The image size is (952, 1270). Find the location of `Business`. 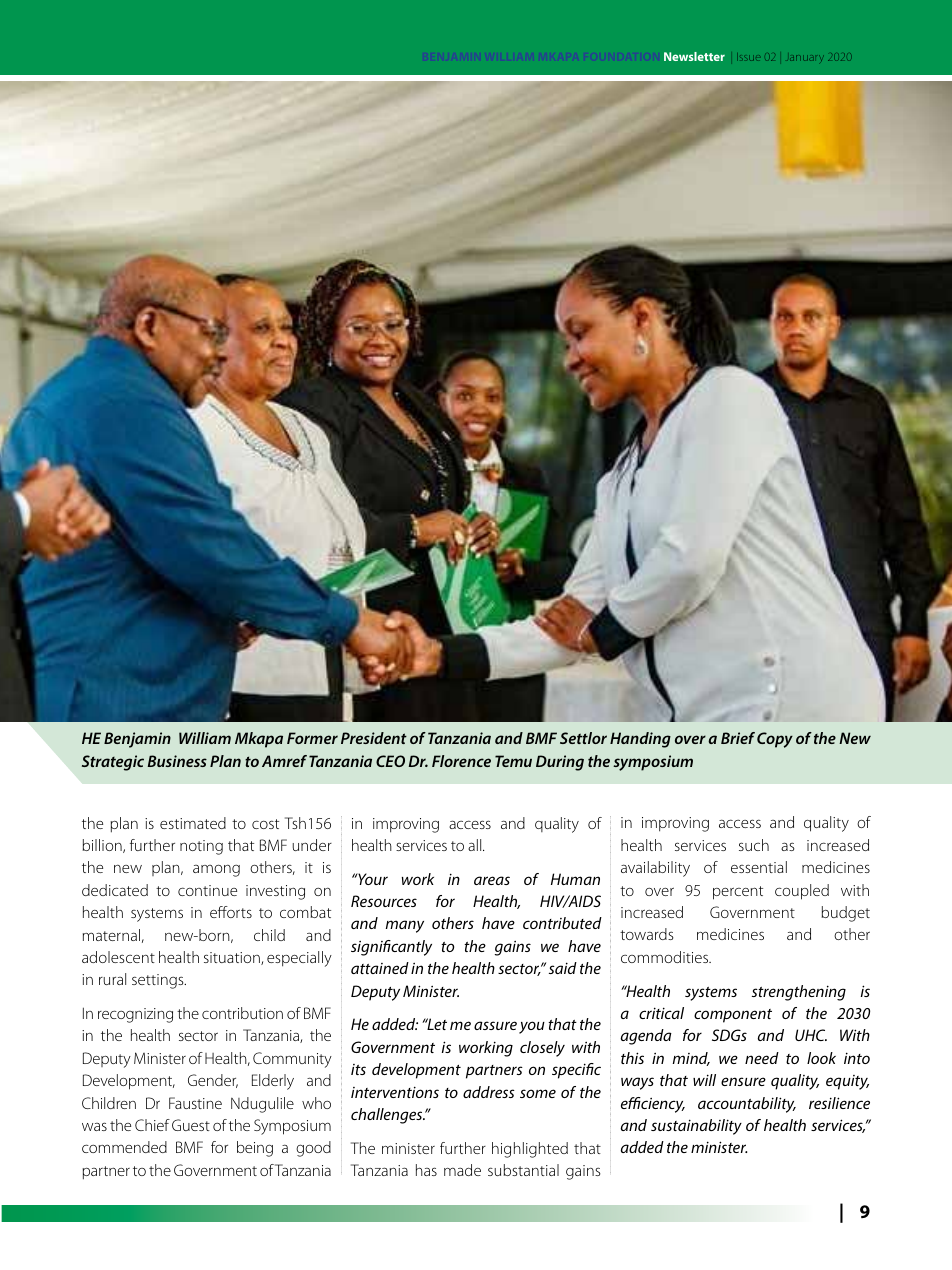

Business is located at coordinates (177, 761).
